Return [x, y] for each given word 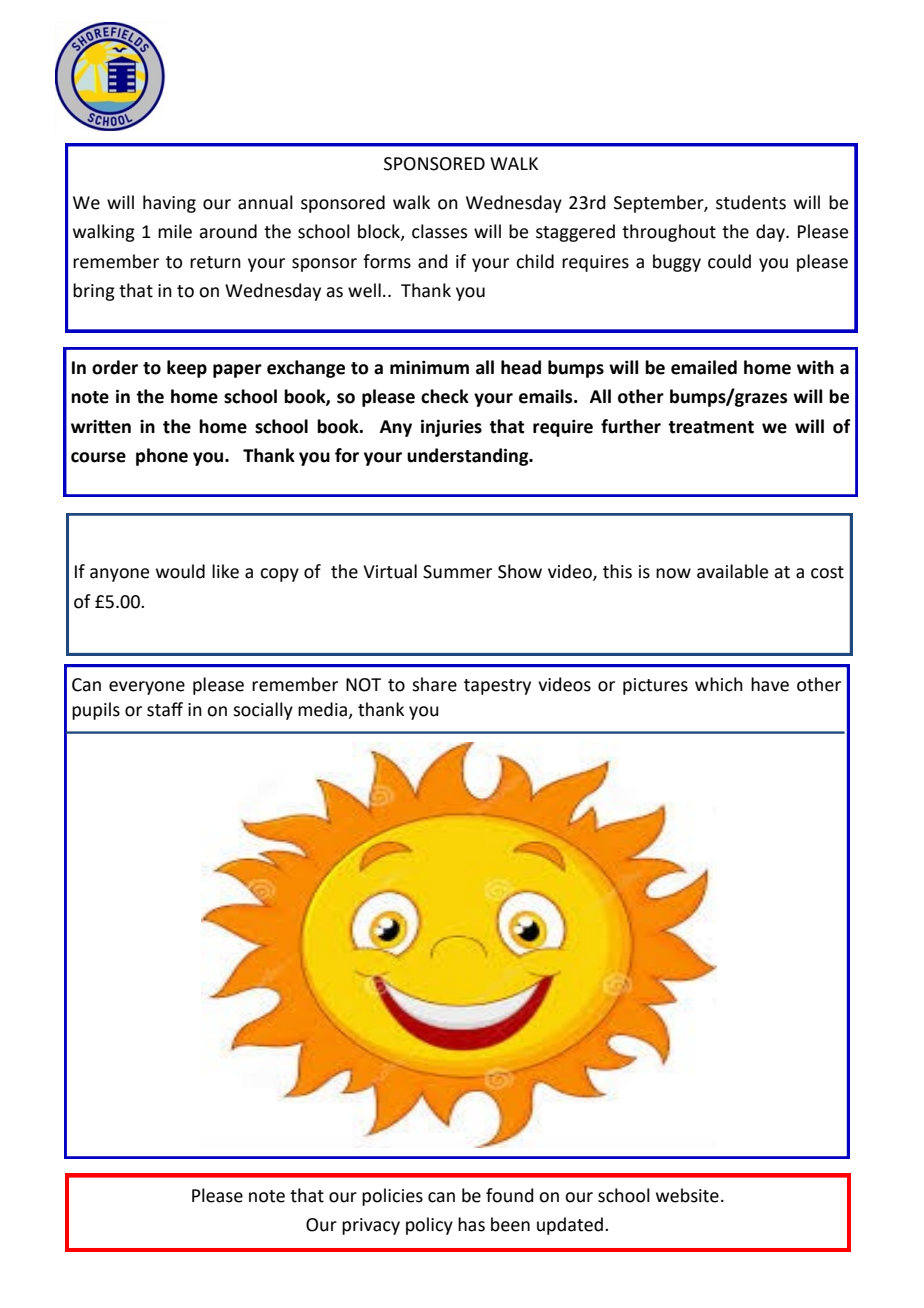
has [471, 1224]
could [729, 261]
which [719, 684]
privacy [371, 1226]
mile [175, 231]
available [732, 571]
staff [165, 709]
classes [439, 231]
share [434, 684]
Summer [457, 572]
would [180, 571]
